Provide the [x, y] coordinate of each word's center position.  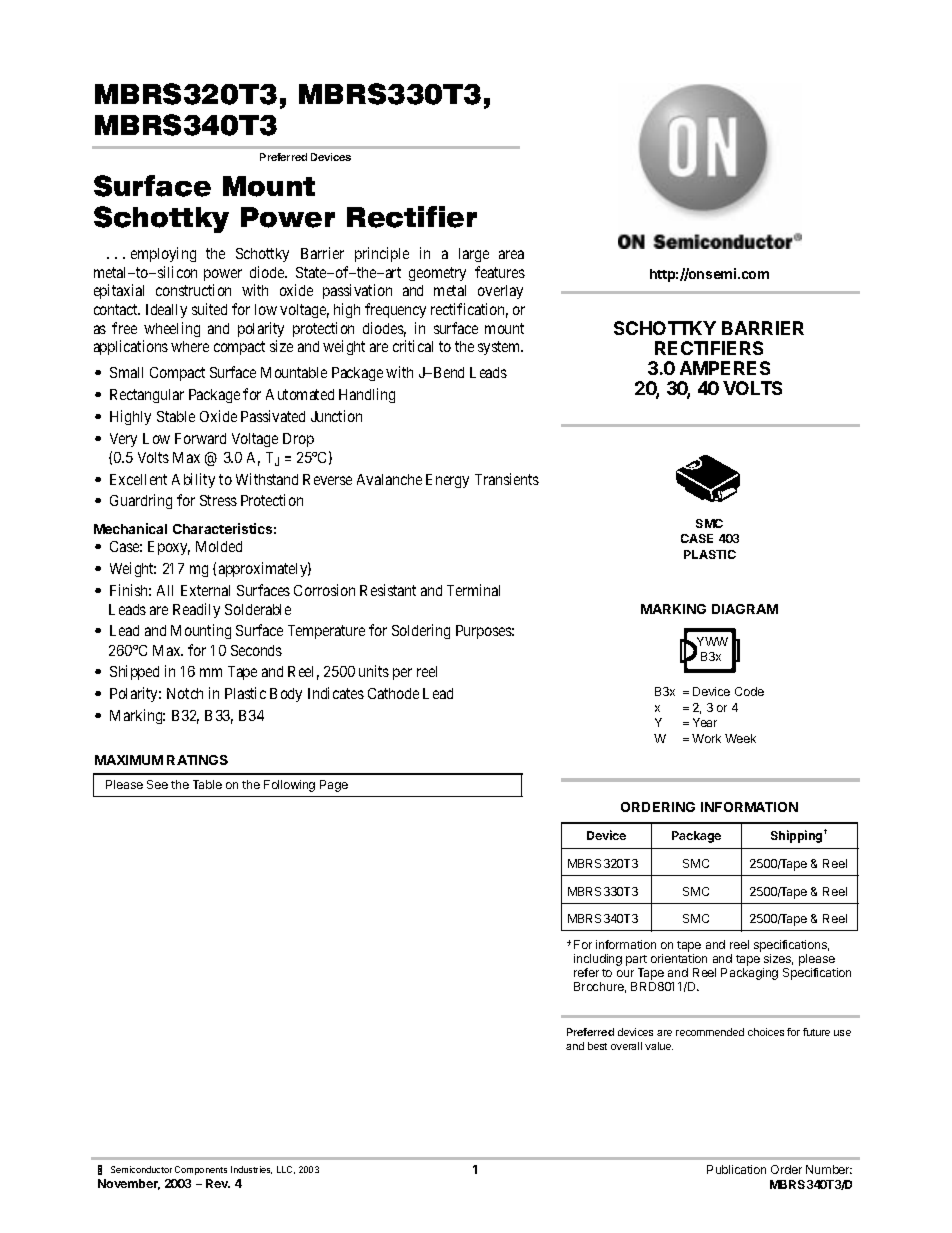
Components [201, 1170]
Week [740, 738]
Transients [507, 479]
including [598, 961]
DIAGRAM [745, 609]
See [157, 784]
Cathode [393, 693]
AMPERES [725, 368]
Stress [218, 500]
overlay [500, 292]
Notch [185, 693]
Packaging [749, 974]
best [597, 1046]
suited [209, 309]
